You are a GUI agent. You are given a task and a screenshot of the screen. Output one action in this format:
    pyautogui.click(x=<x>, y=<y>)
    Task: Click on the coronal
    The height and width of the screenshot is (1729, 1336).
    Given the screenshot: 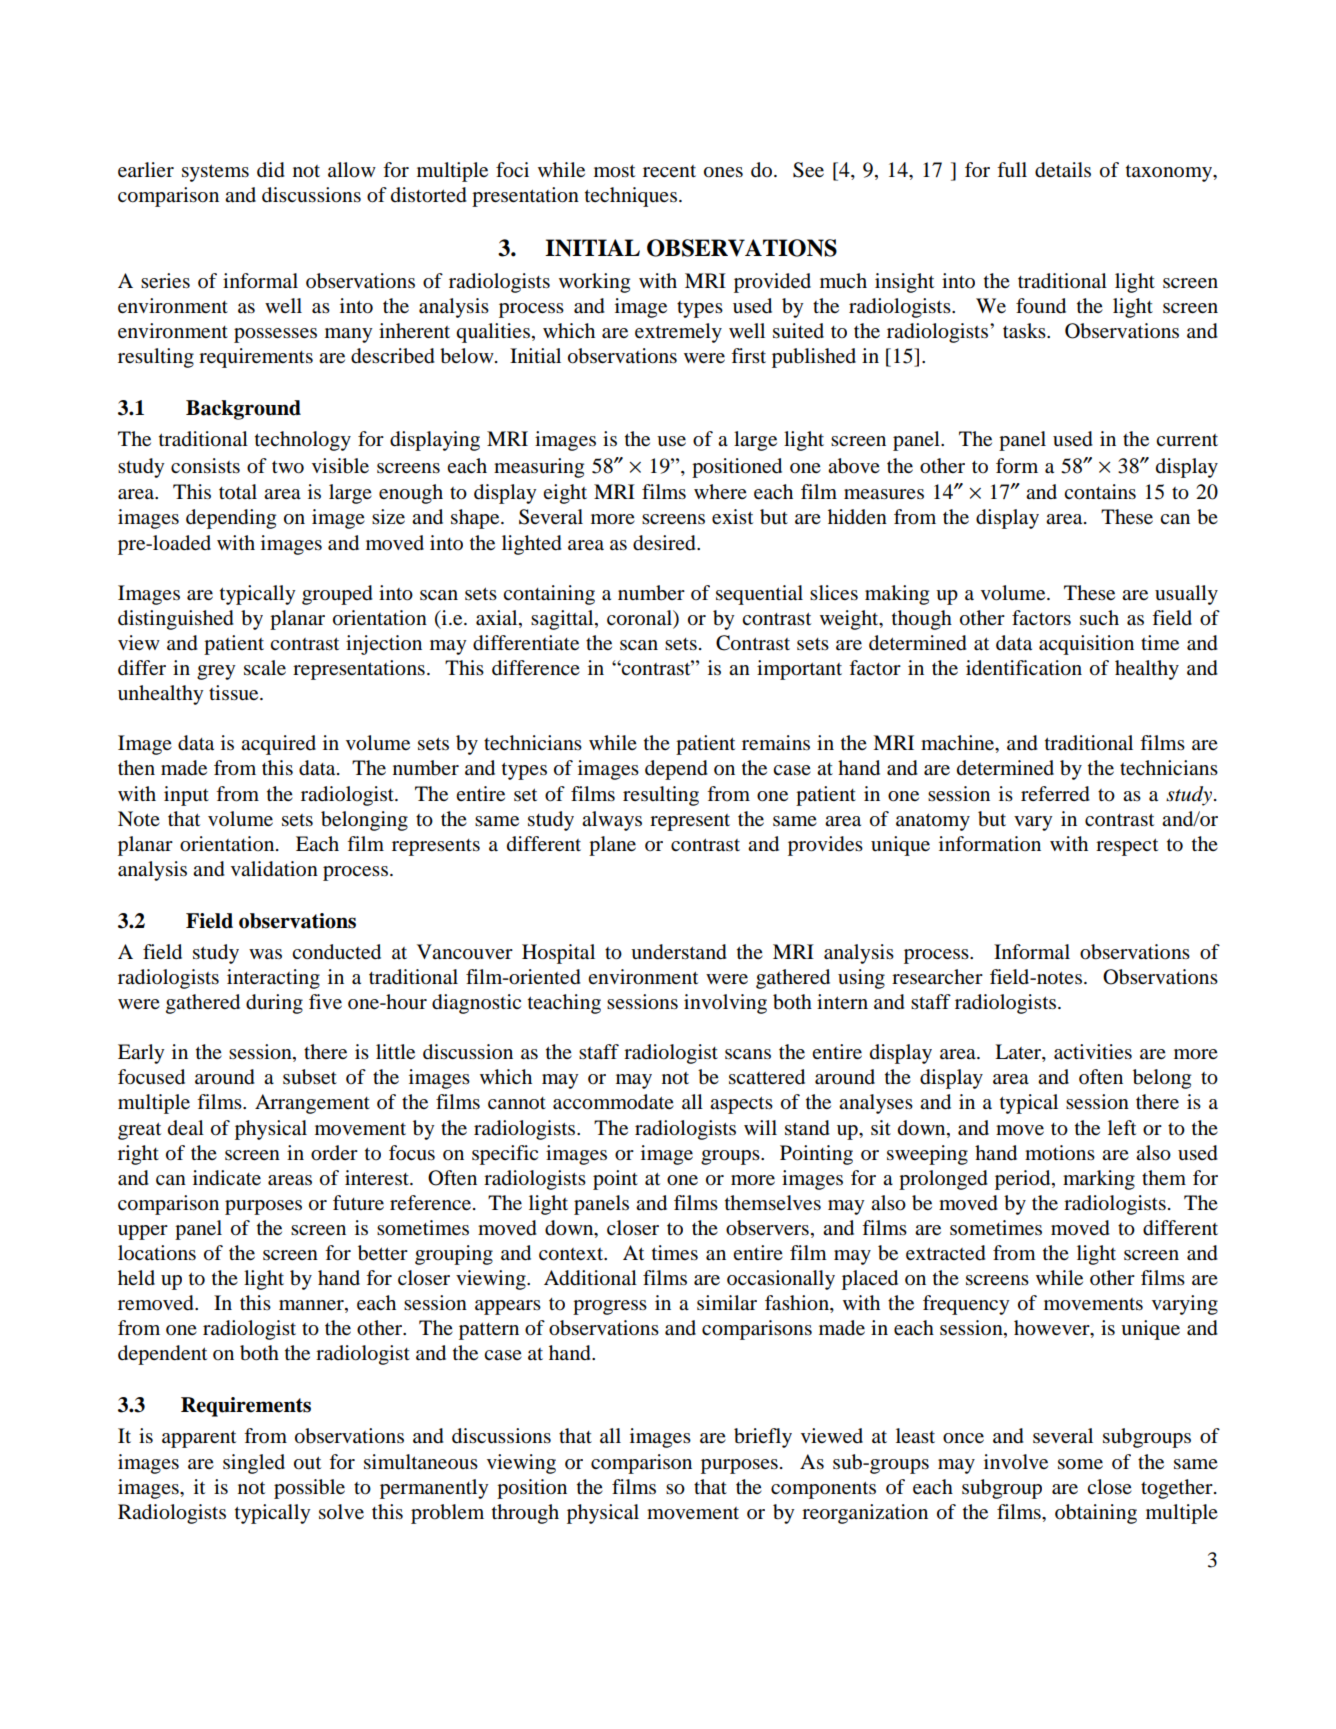 What is the action you would take?
    pyautogui.click(x=640, y=618)
